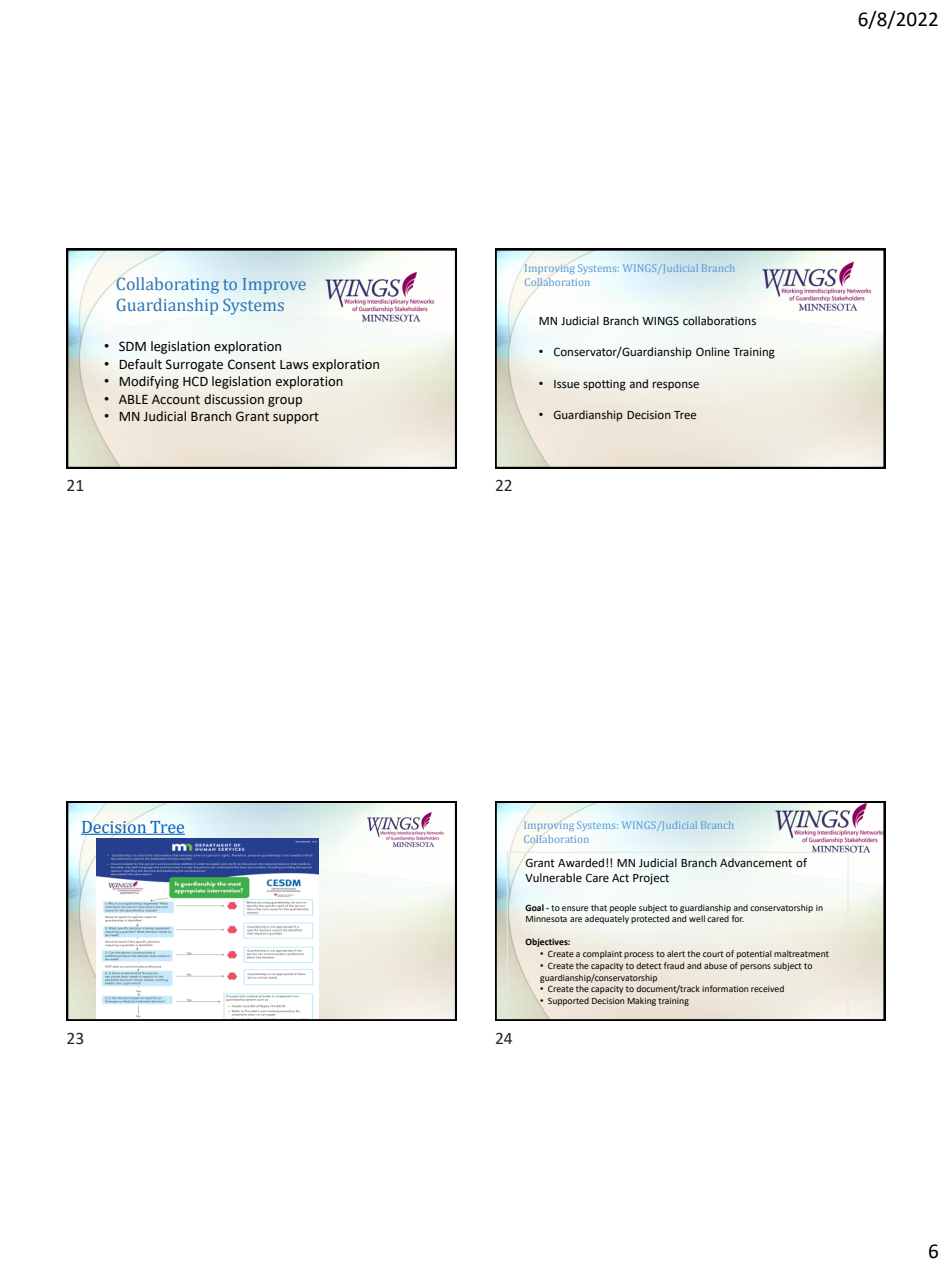 This screenshot has height=1270, width=952. Describe the element at coordinates (676, 386) in the screenshot. I see `response` at that location.
